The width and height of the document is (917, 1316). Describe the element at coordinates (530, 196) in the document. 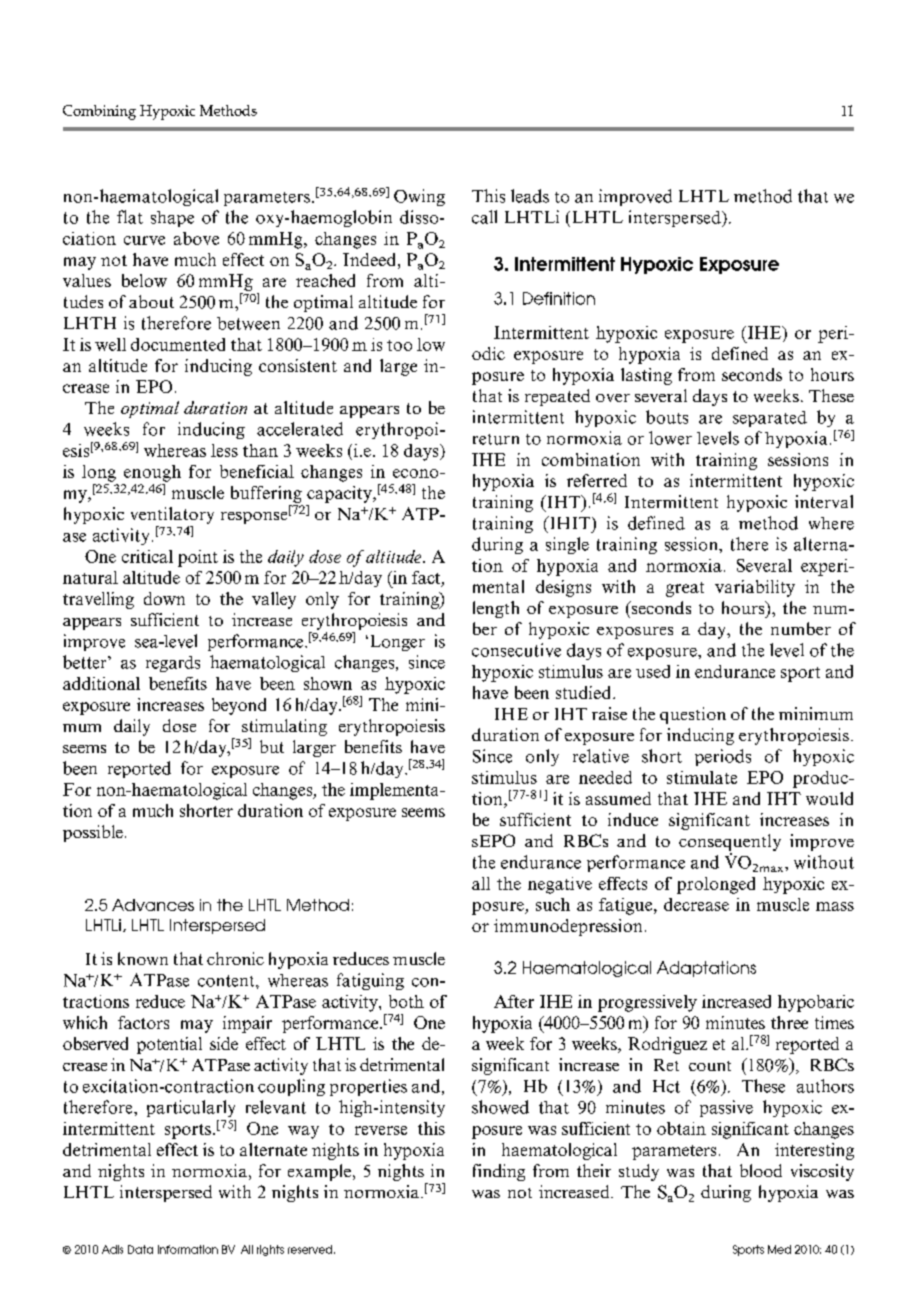

I see `leads` at that location.
